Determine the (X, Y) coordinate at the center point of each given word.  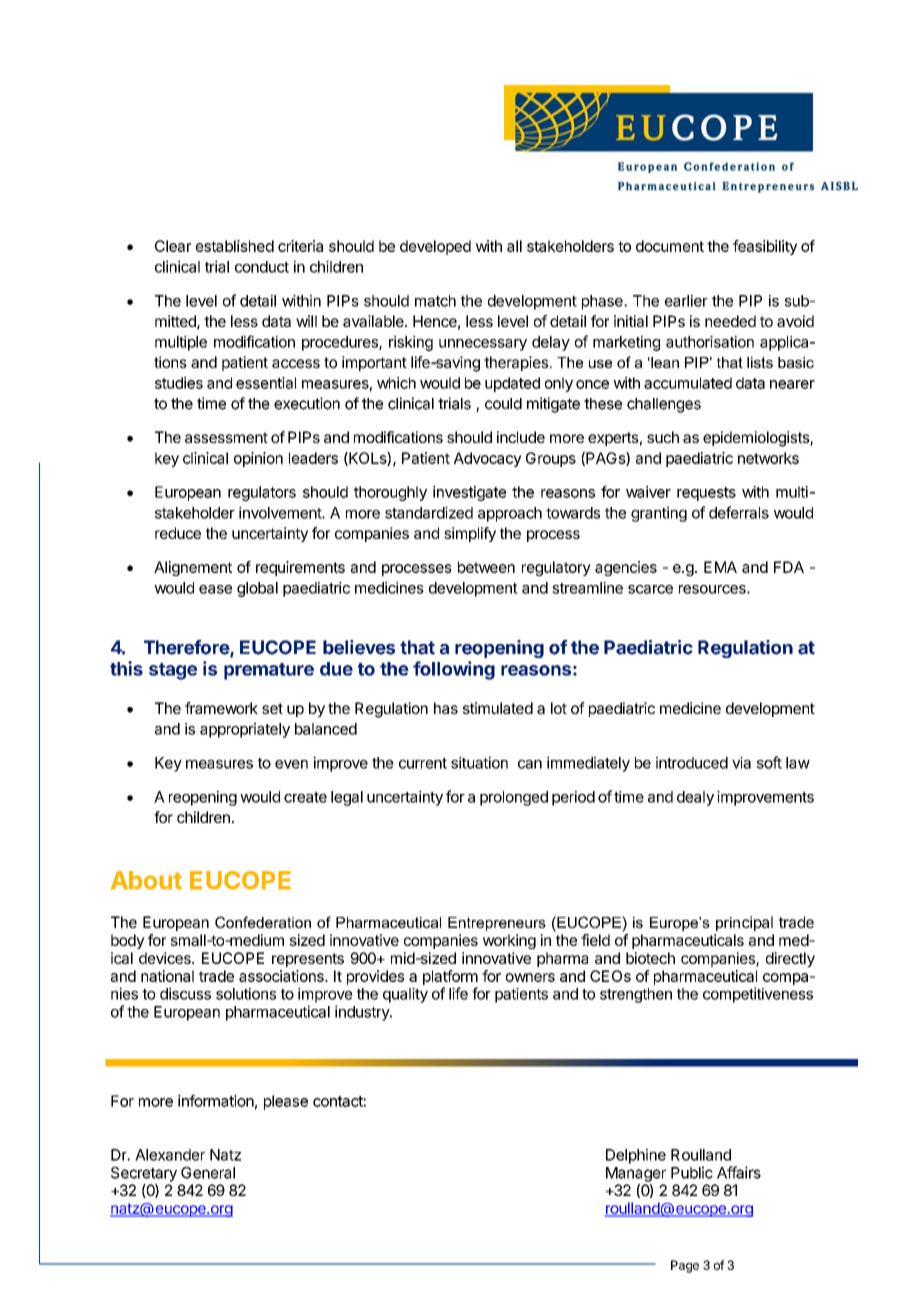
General (208, 1173)
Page (685, 1266)
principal (744, 923)
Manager (636, 1174)
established (235, 246)
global (257, 589)
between (486, 567)
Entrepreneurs (497, 924)
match (435, 301)
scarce (650, 589)
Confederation (263, 922)
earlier (686, 301)
